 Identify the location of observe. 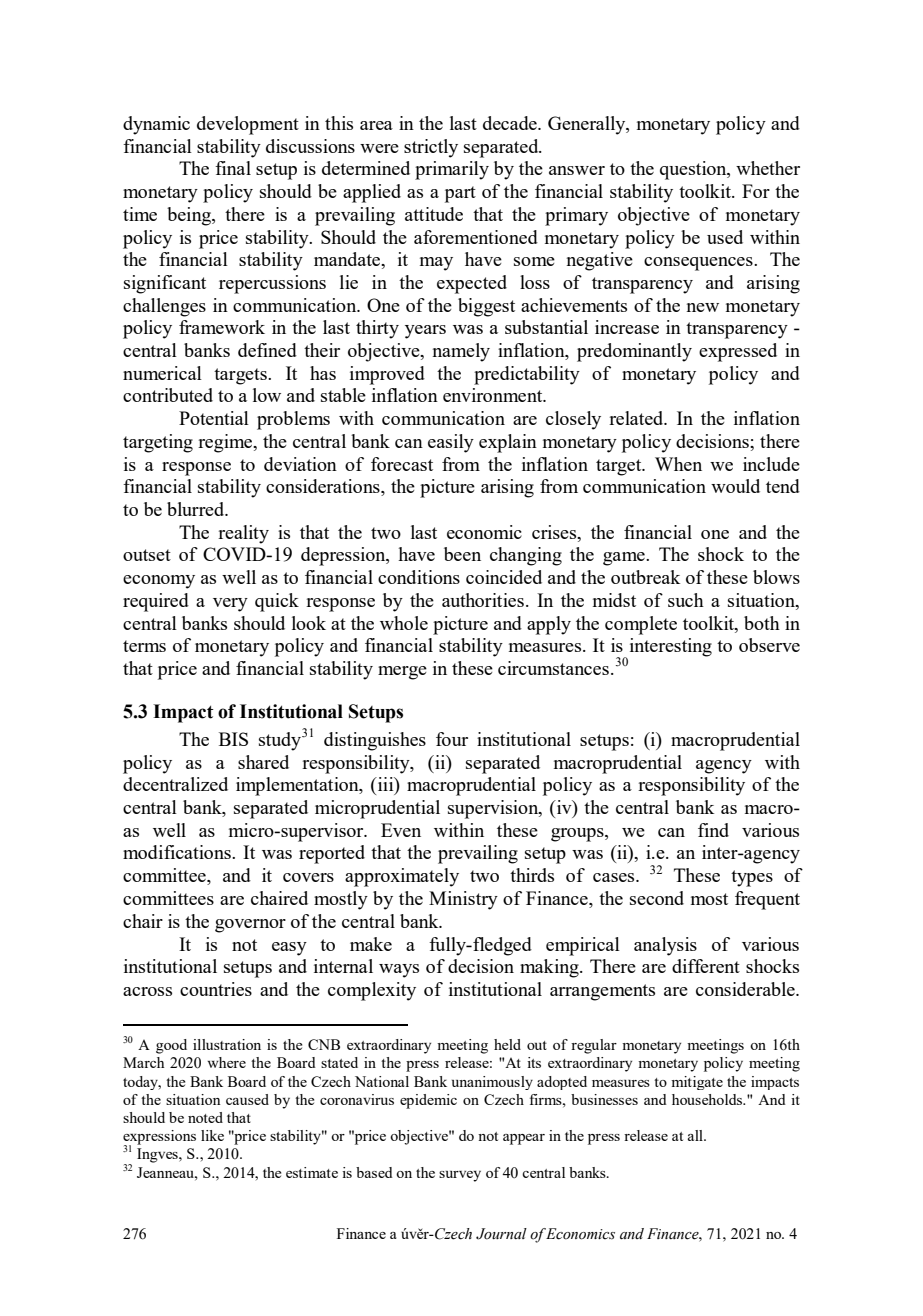
(769, 645).
